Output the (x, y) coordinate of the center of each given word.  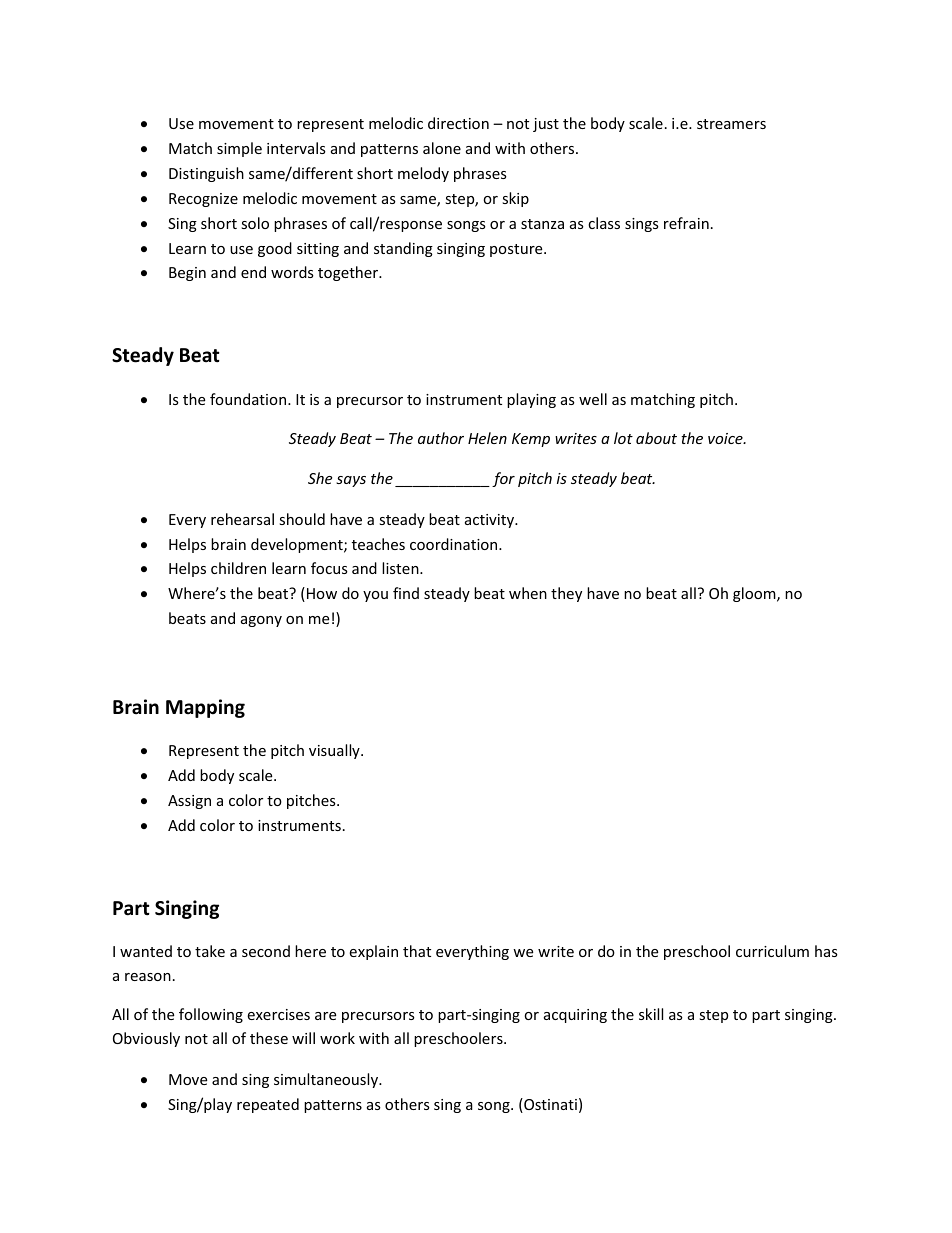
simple (239, 149)
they (566, 594)
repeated (268, 1105)
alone (442, 148)
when (528, 593)
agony (261, 621)
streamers (731, 124)
